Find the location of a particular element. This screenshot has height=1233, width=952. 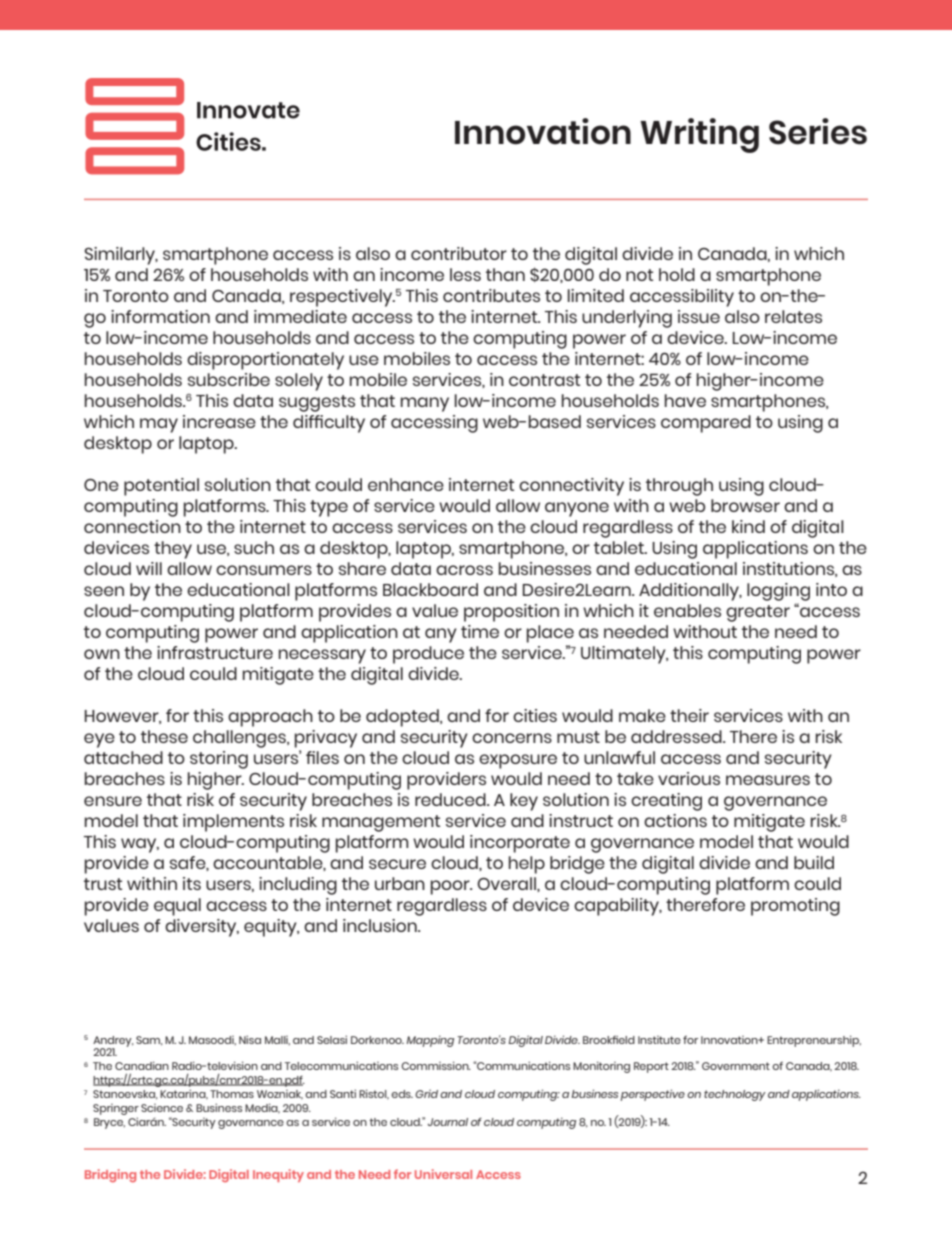

they is located at coordinates (173, 550).
